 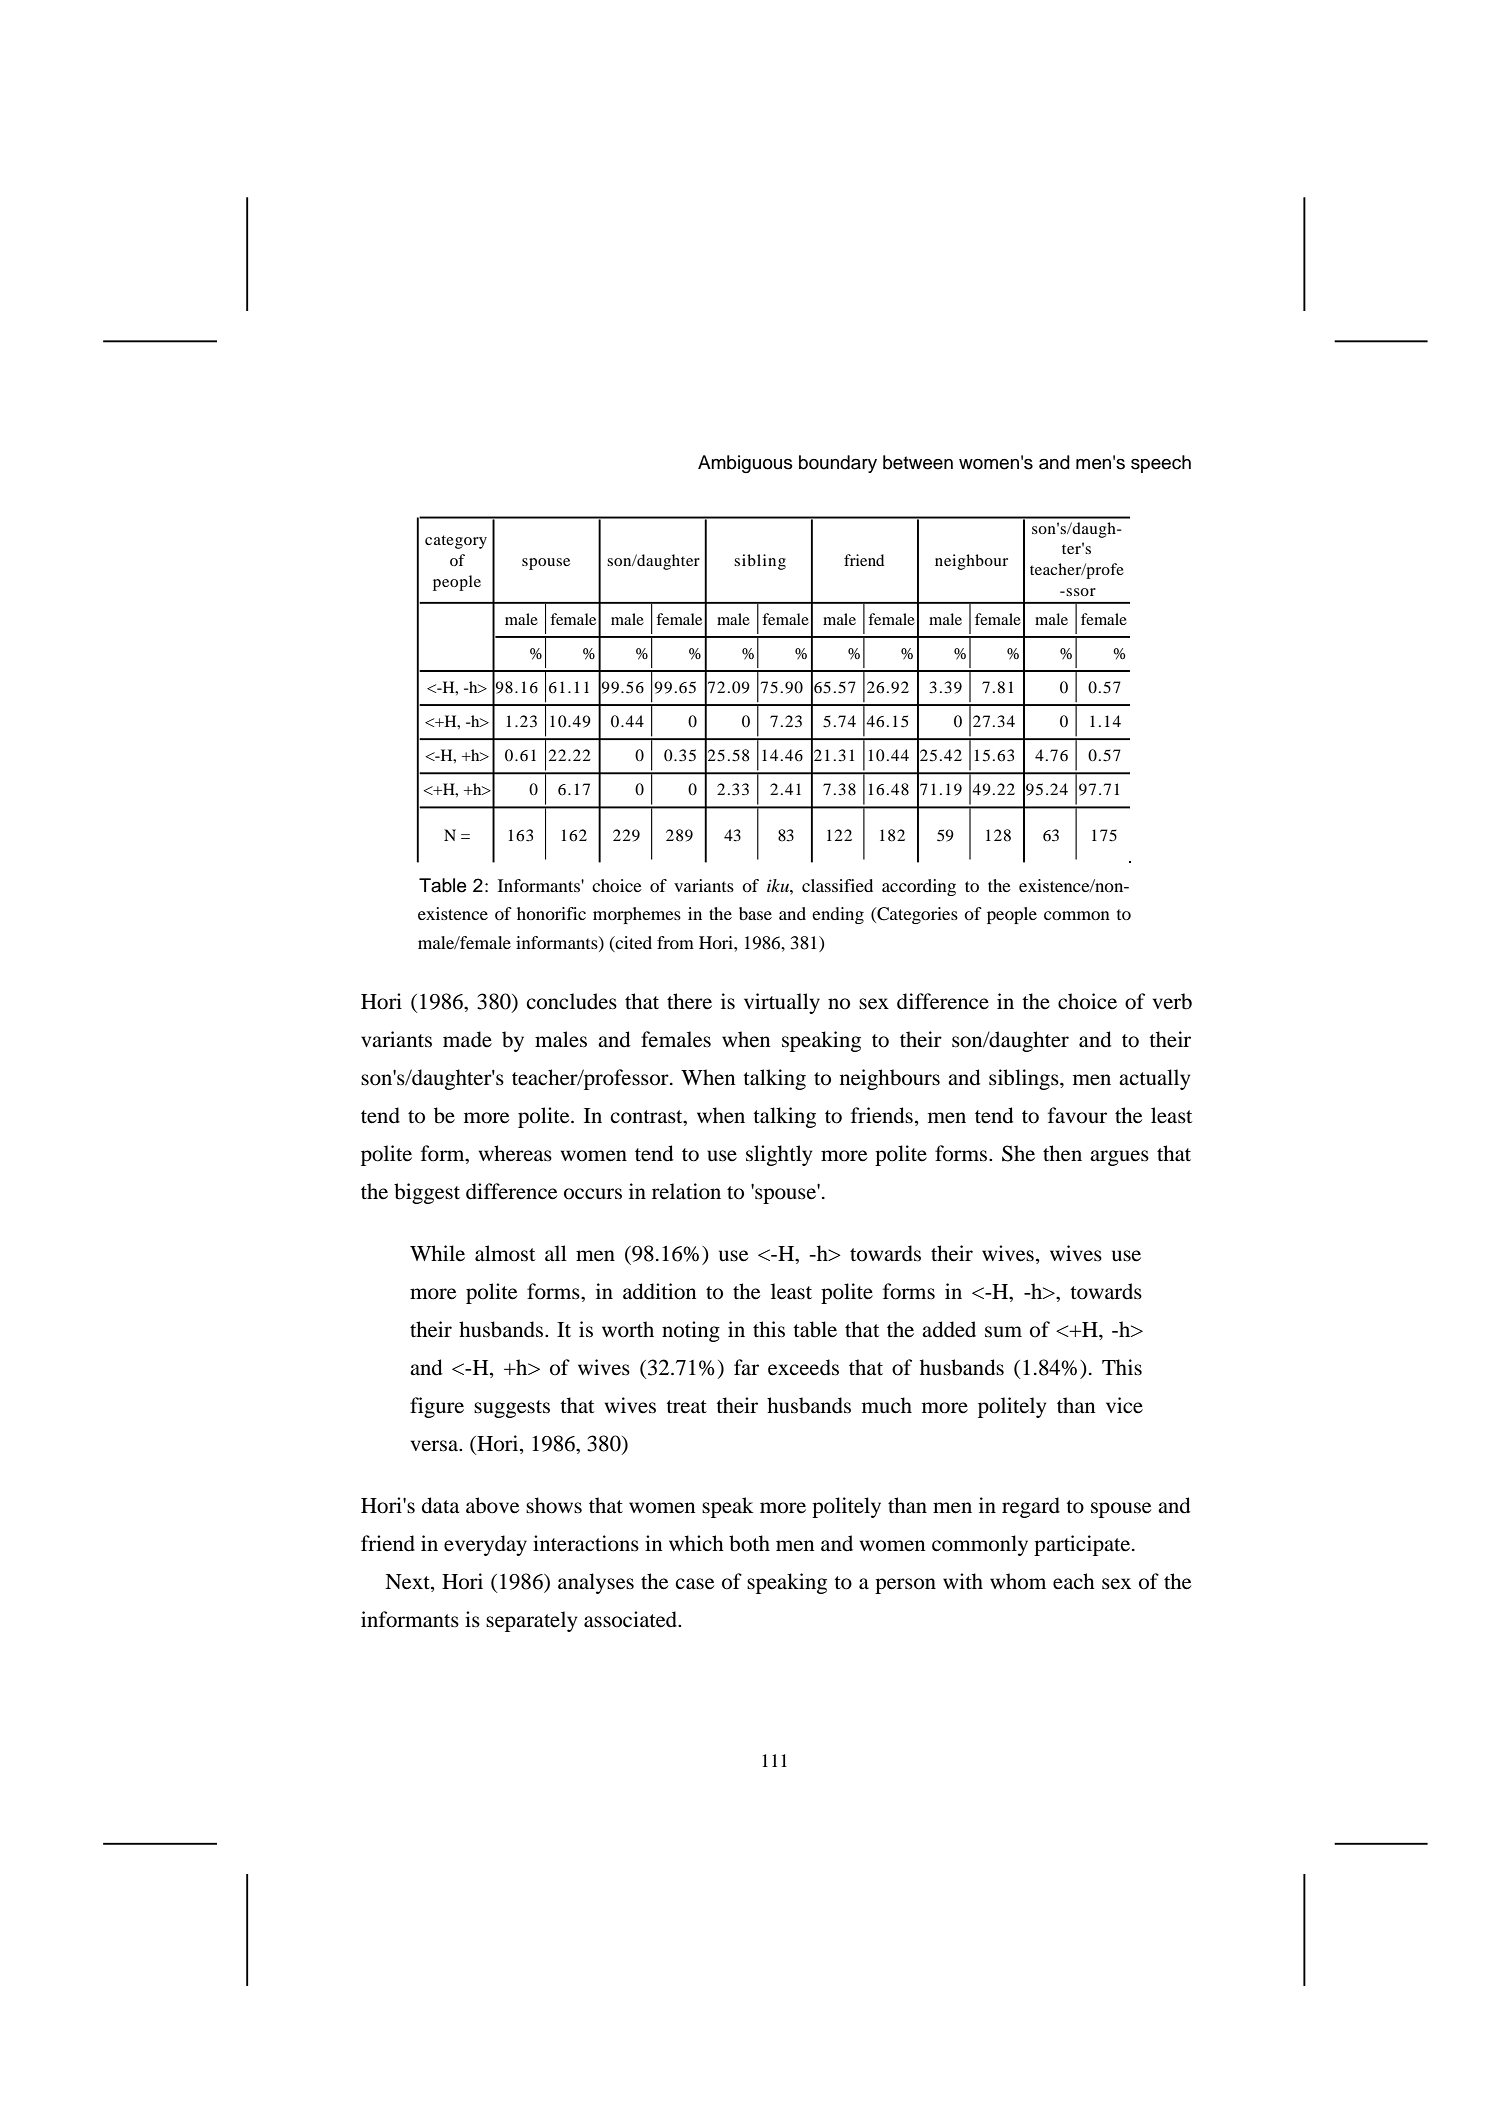 What do you see at coordinates (919, 887) in the screenshot?
I see `according` at bounding box center [919, 887].
